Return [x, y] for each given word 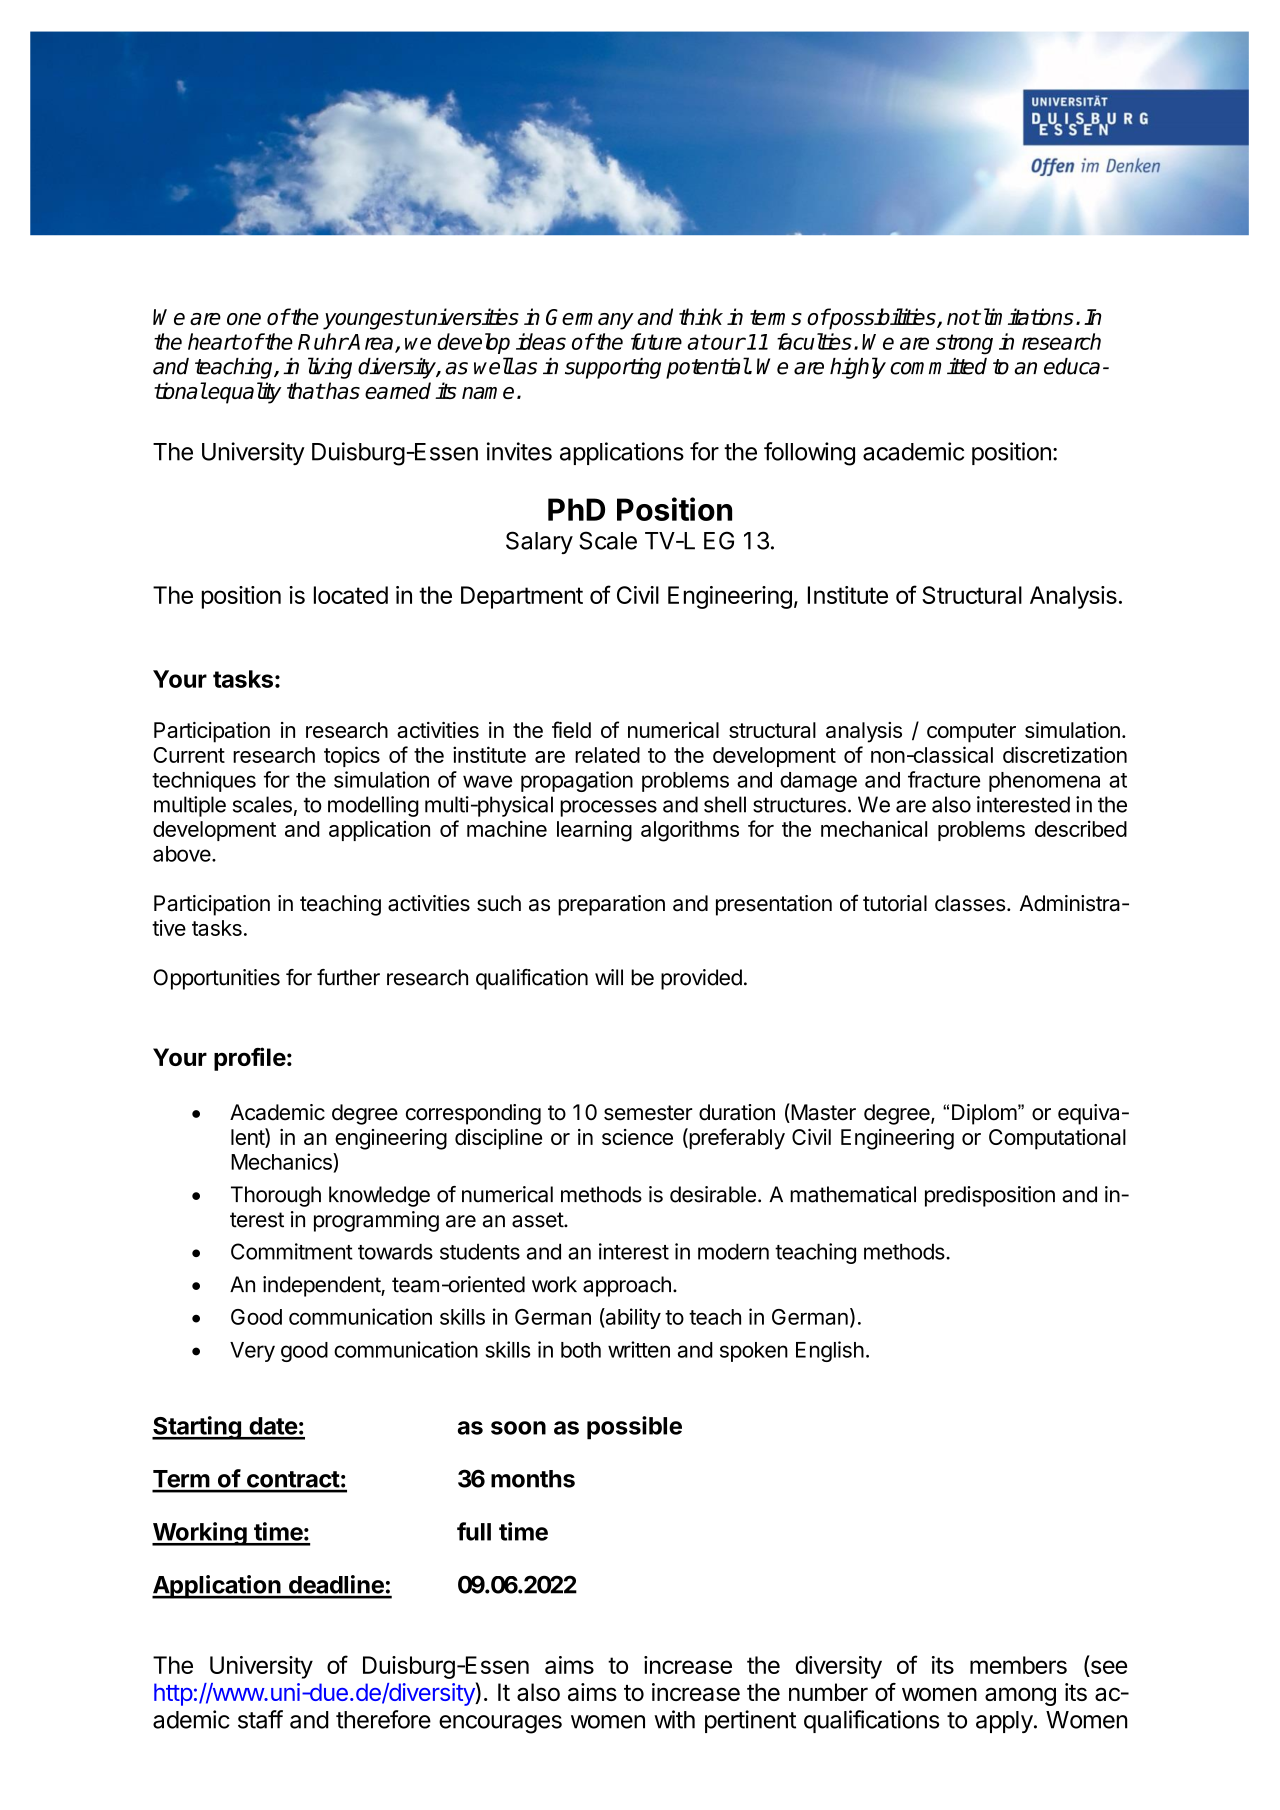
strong [964, 344]
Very [252, 1352]
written [639, 1349]
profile [250, 1059]
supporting [613, 368]
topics [352, 756]
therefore [383, 1719]
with [674, 1719]
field [571, 729]
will [609, 977]
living [330, 368]
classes [970, 903]
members [1018, 1665]
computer [971, 733]
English [830, 1351]
